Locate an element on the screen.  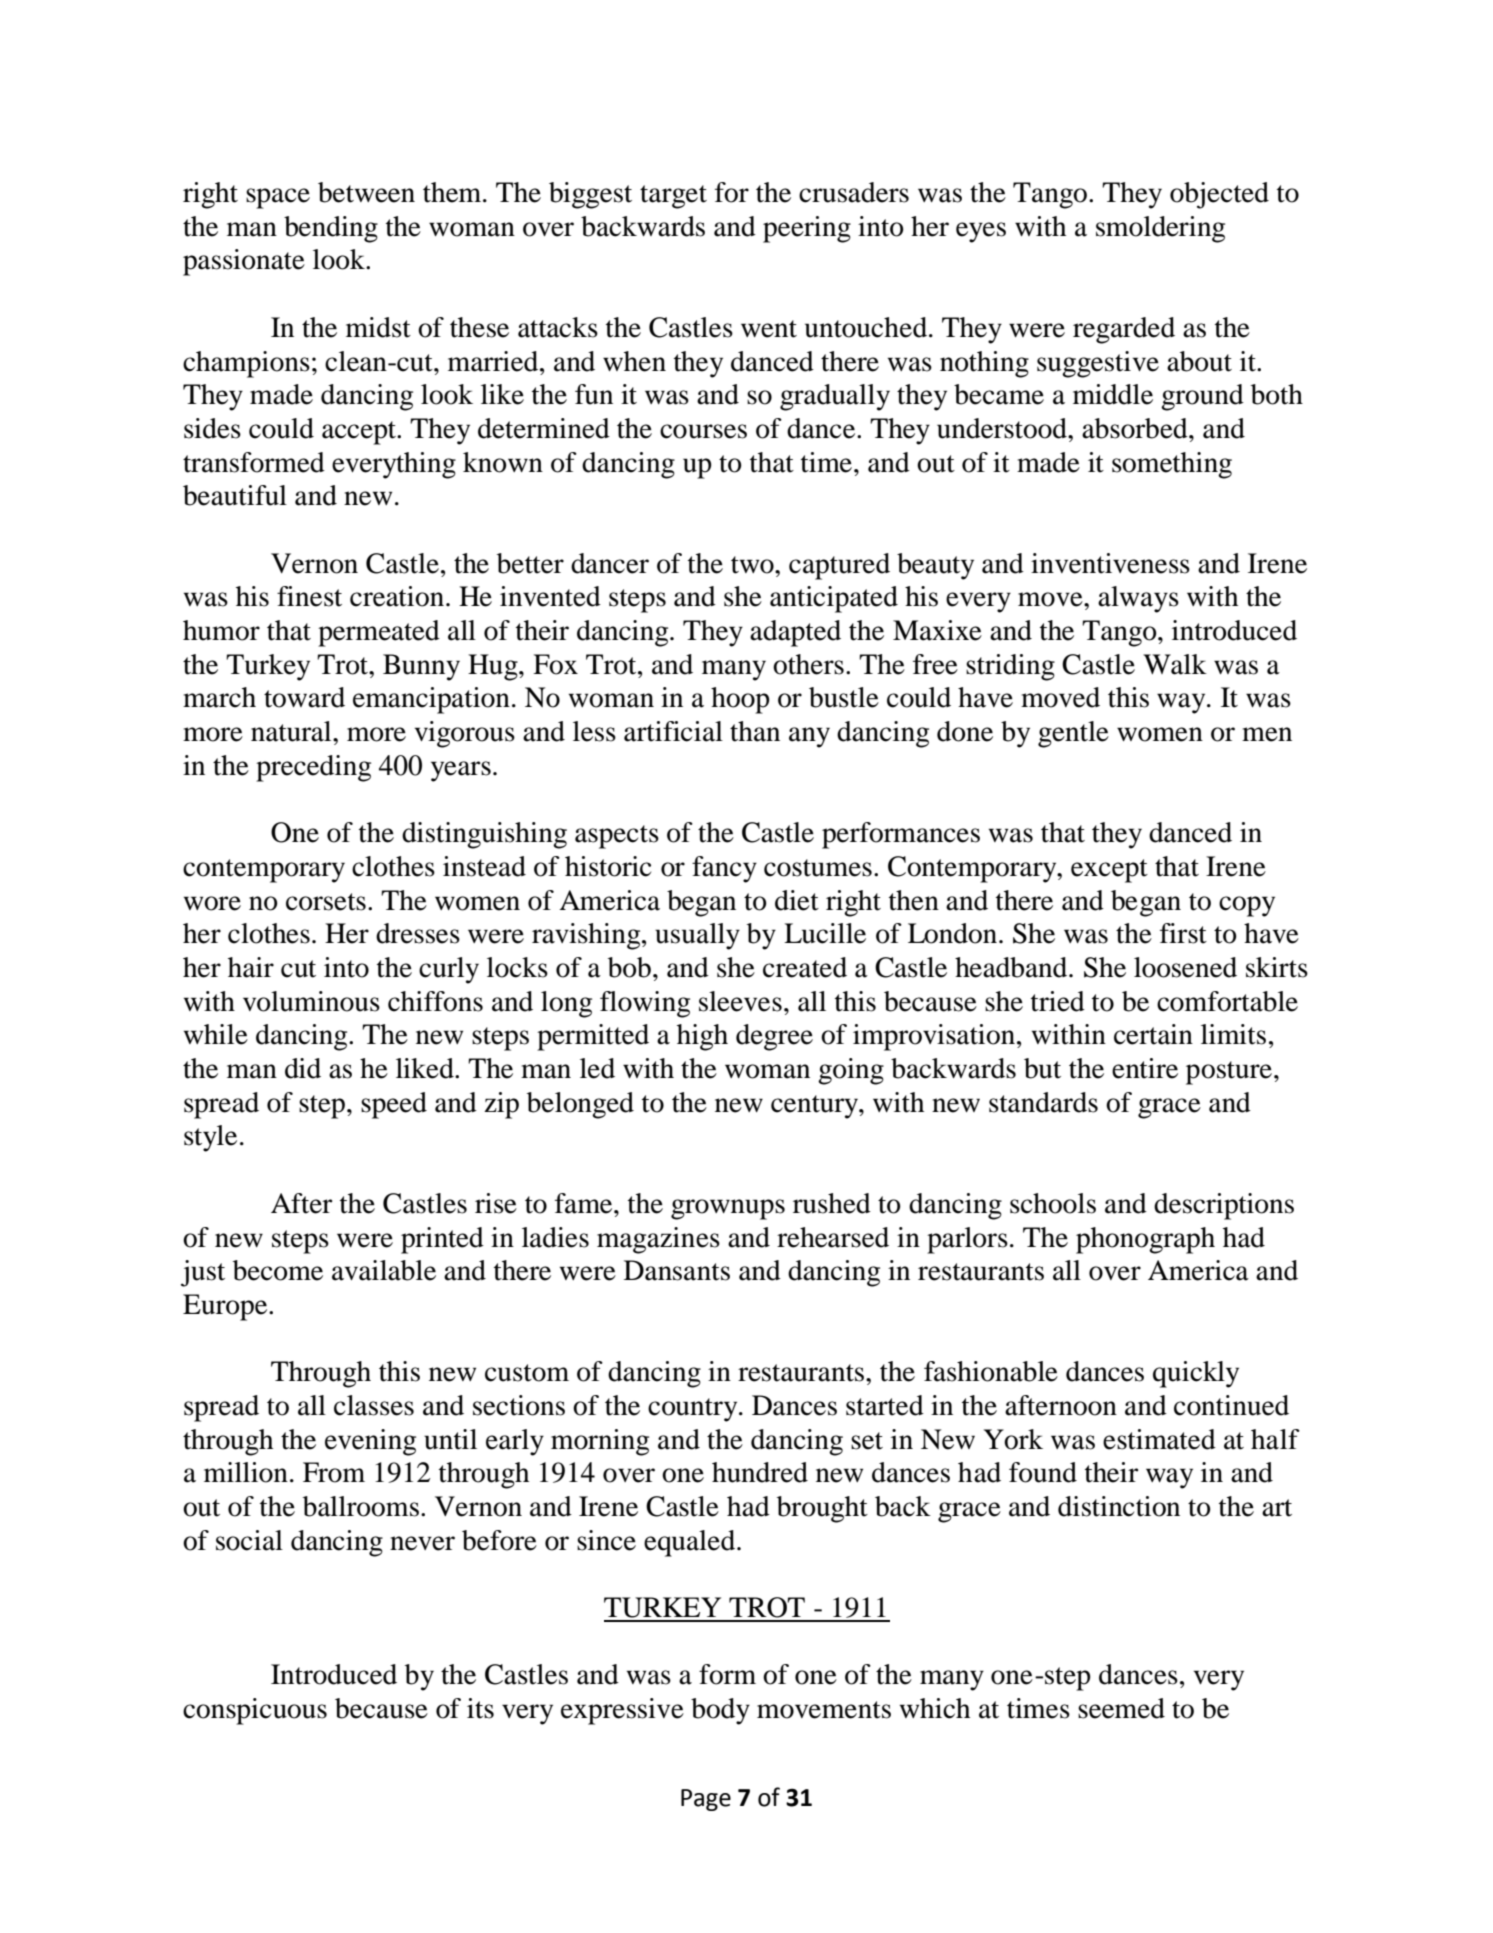
bending is located at coordinates (331, 229).
